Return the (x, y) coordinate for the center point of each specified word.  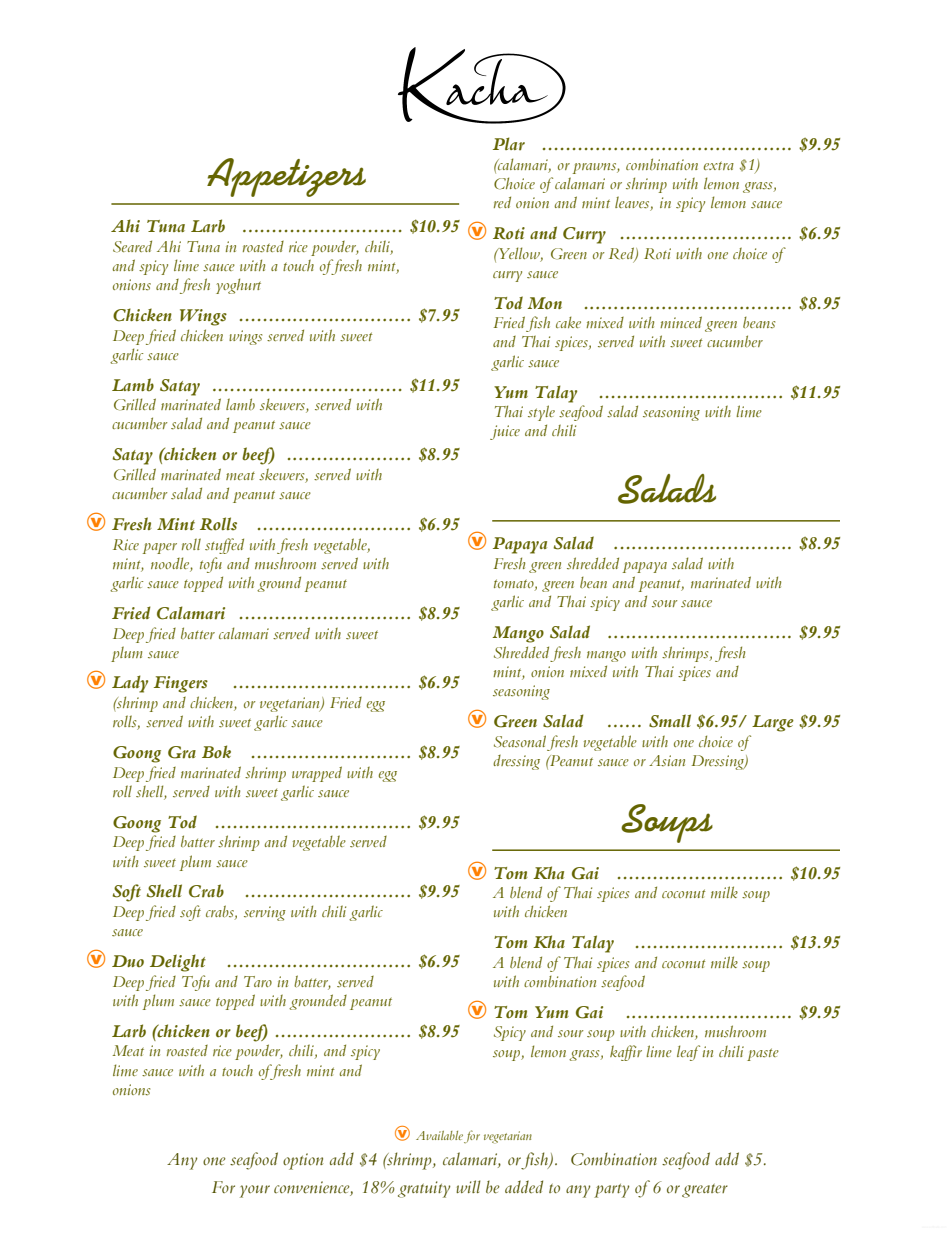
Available (439, 1135)
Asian (667, 760)
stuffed (224, 546)
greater (705, 1191)
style (541, 413)
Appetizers (286, 177)
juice (505, 432)
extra (719, 165)
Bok (216, 752)
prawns (595, 168)
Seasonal (520, 741)
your (255, 1191)
